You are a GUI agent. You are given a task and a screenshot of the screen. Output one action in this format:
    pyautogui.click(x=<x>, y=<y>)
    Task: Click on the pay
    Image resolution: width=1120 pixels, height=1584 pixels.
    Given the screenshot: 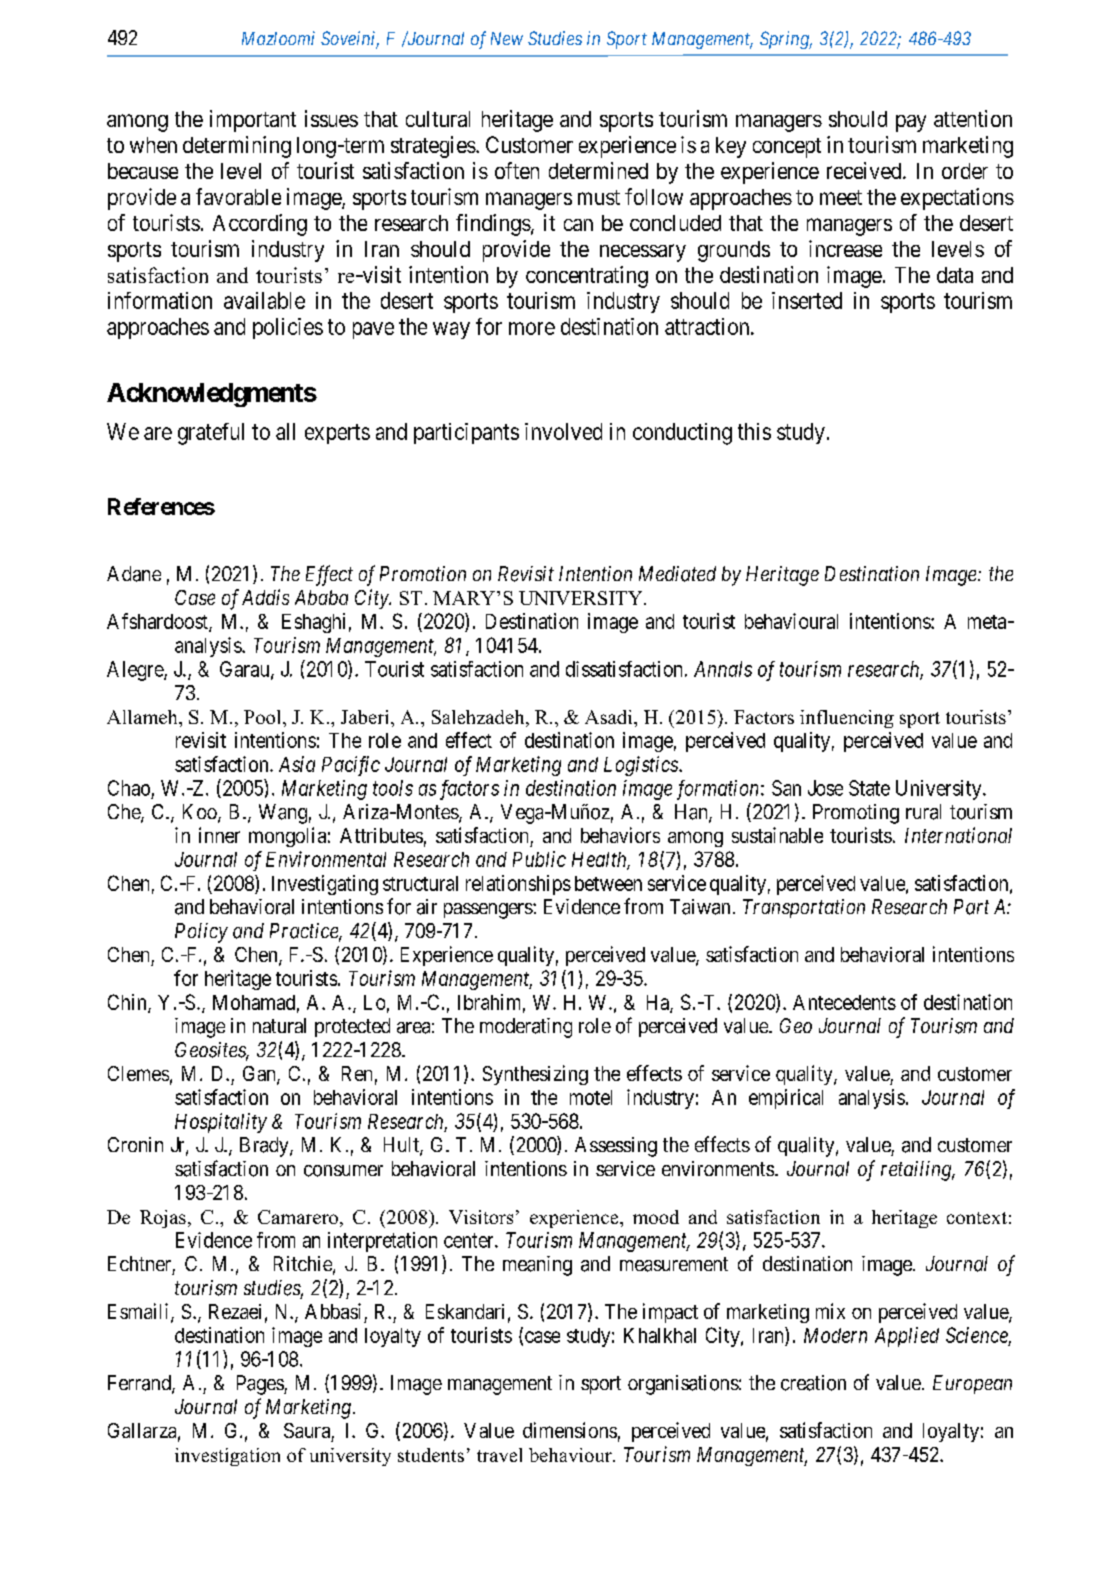 What is the action you would take?
    pyautogui.click(x=911, y=123)
